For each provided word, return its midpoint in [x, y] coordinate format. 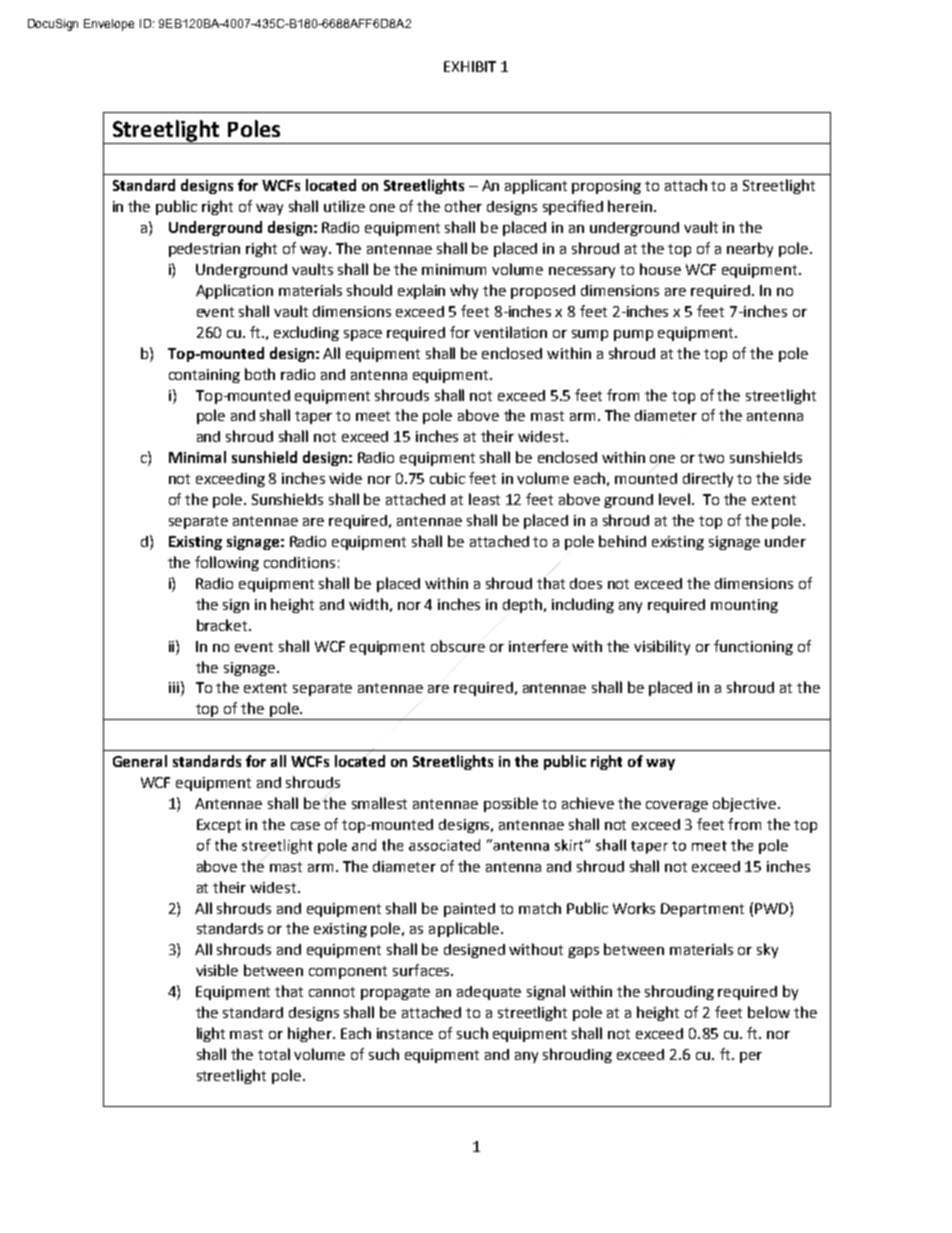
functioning [753, 647]
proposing [606, 187]
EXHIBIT [470, 66]
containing [204, 376]
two [711, 458]
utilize [344, 206]
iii [174, 687]
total [274, 1054]
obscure [458, 646]
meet [373, 416]
